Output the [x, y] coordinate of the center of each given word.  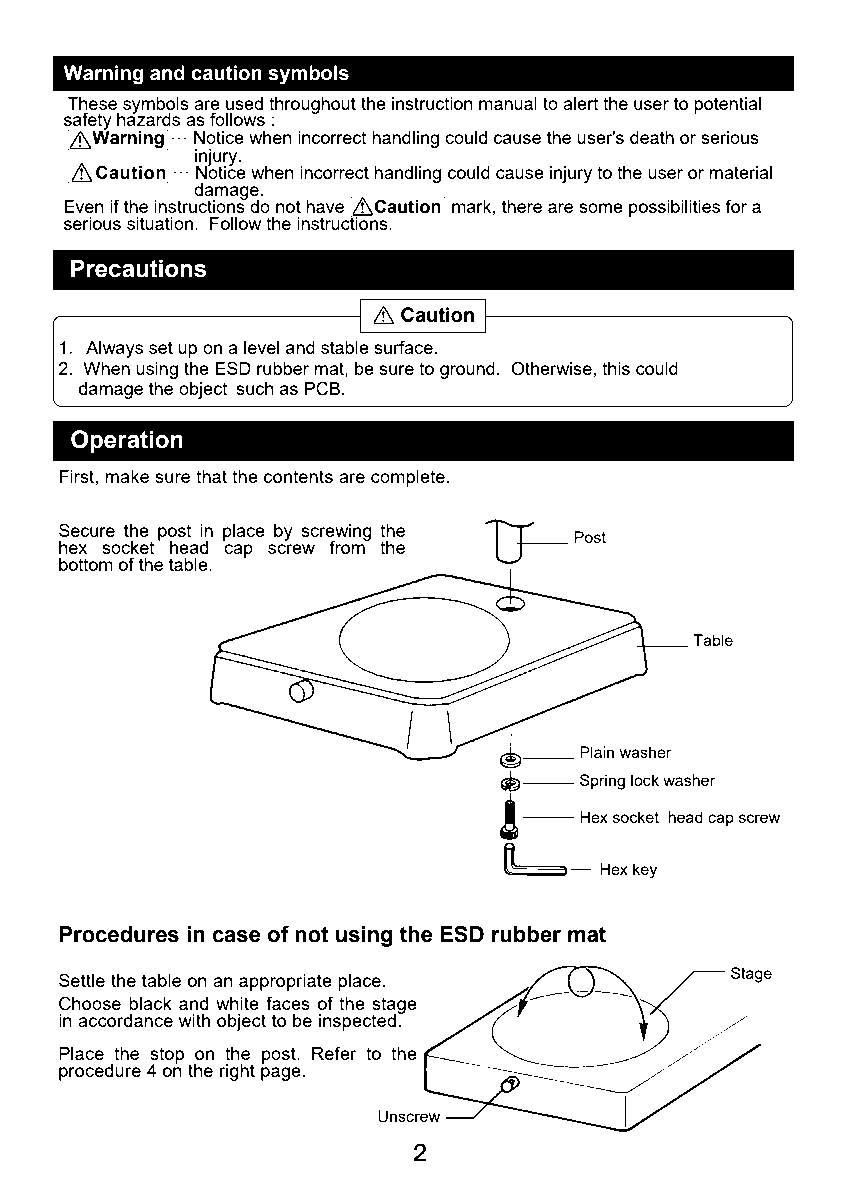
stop [167, 1056]
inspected [358, 1021]
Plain [597, 752]
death [652, 137]
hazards [148, 118]
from [348, 546]
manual [508, 103]
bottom [86, 564]
